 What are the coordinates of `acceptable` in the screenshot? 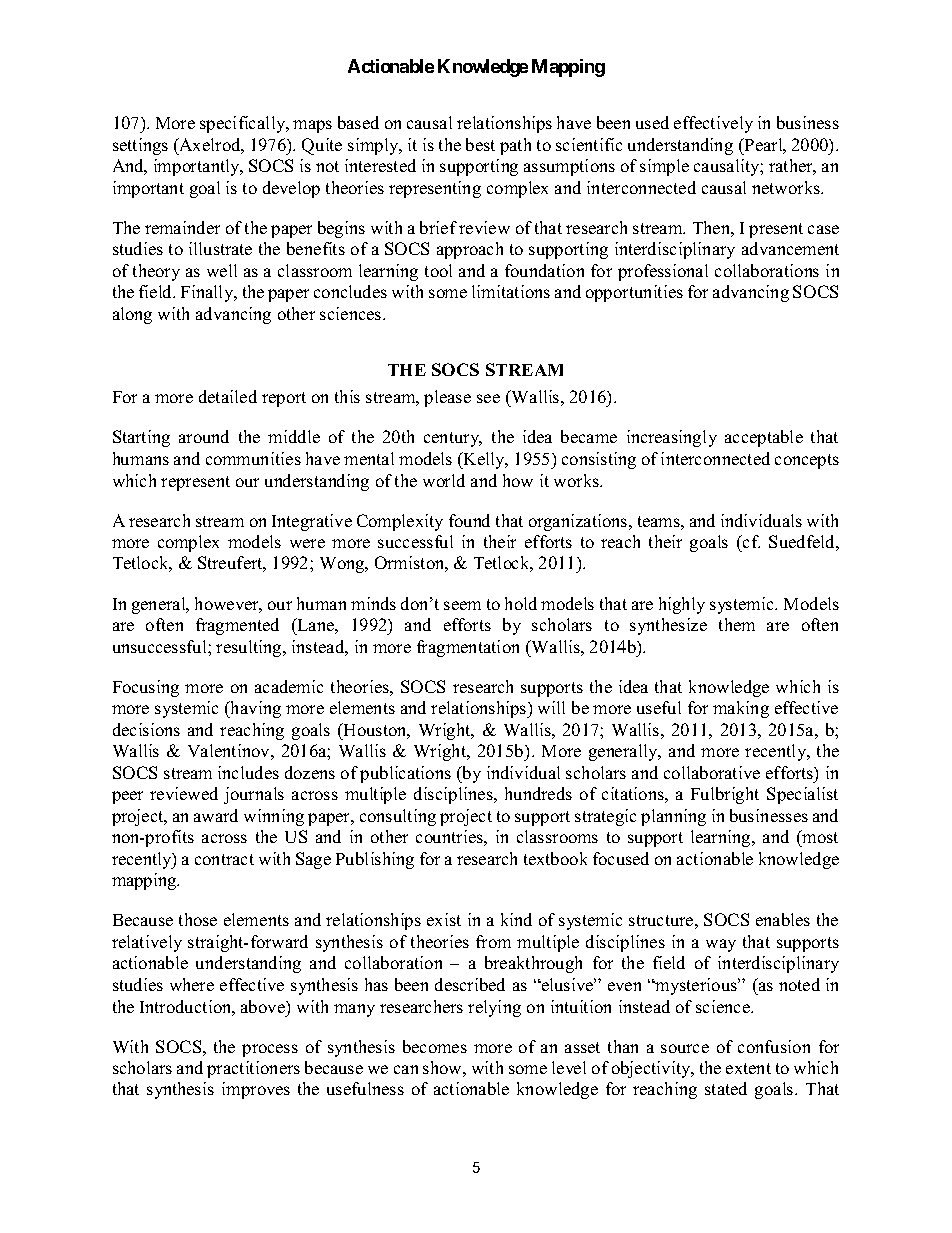 It's located at (764, 438).
